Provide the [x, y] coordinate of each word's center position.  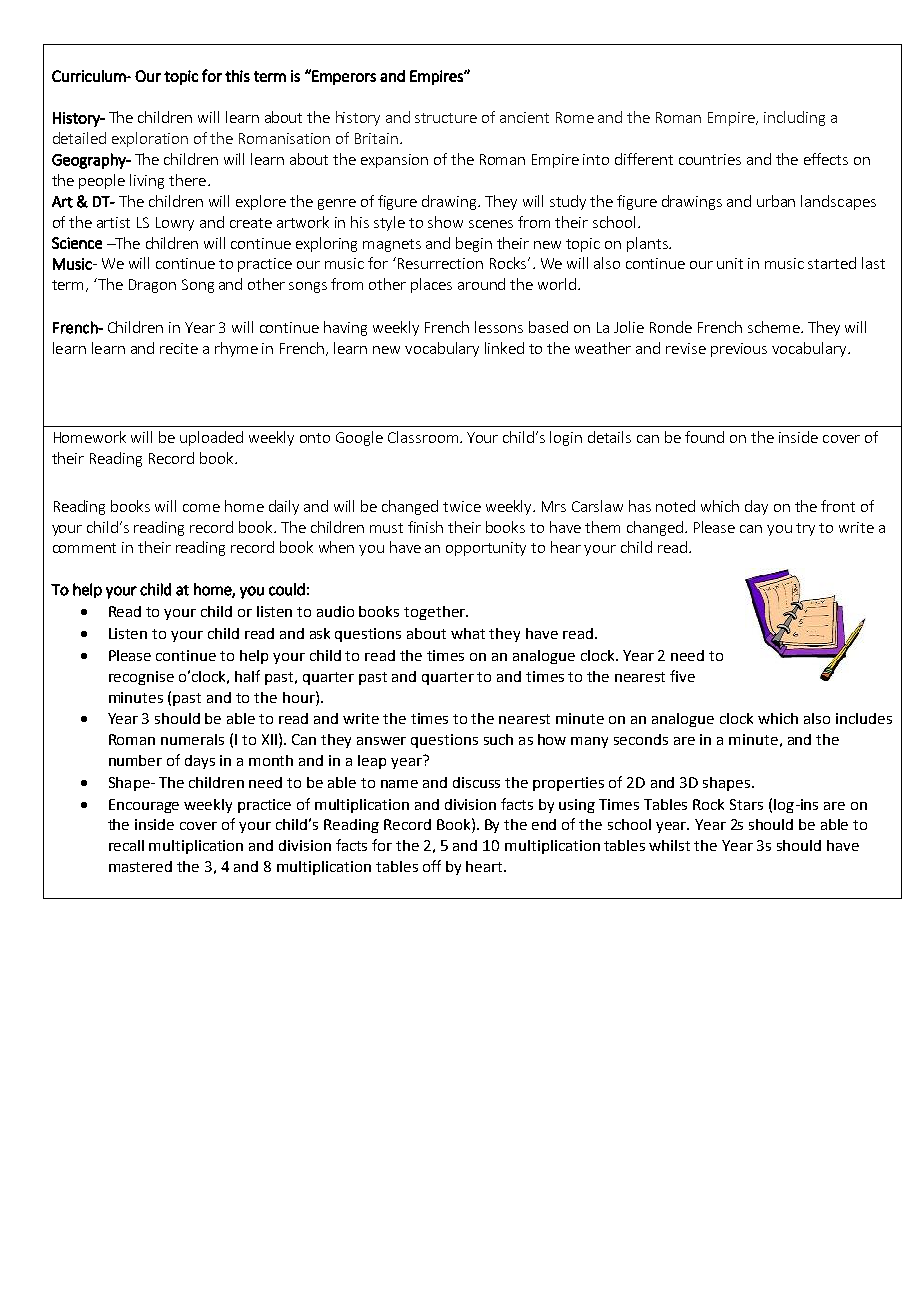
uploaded [211, 438]
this [237, 76]
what [468, 633]
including [794, 118]
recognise [141, 678]
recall [126, 845]
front [838, 506]
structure [446, 118]
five [682, 676]
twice [462, 506]
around [481, 284]
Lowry [175, 224]
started [832, 263]
